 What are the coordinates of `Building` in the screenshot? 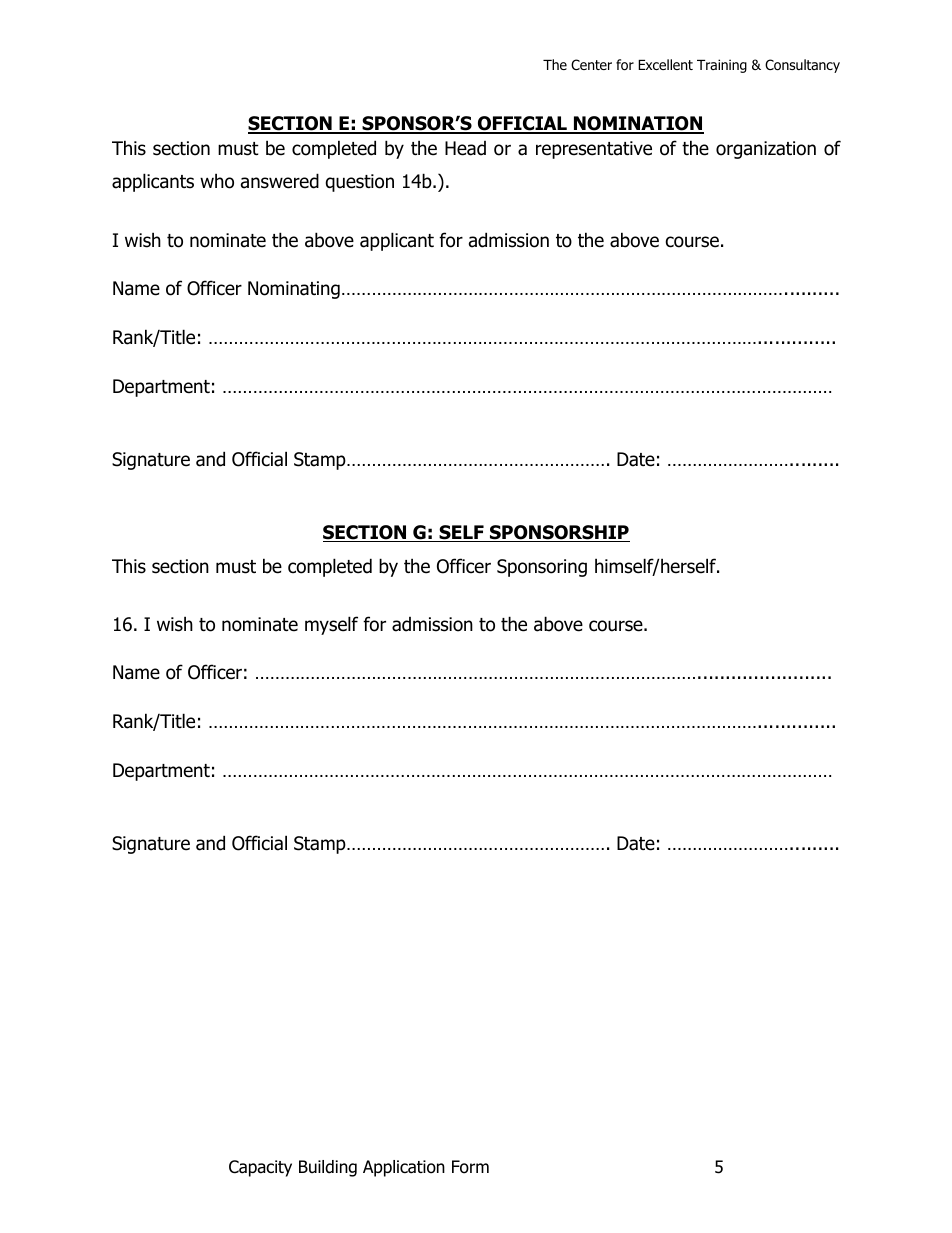 It's located at (328, 1168).
